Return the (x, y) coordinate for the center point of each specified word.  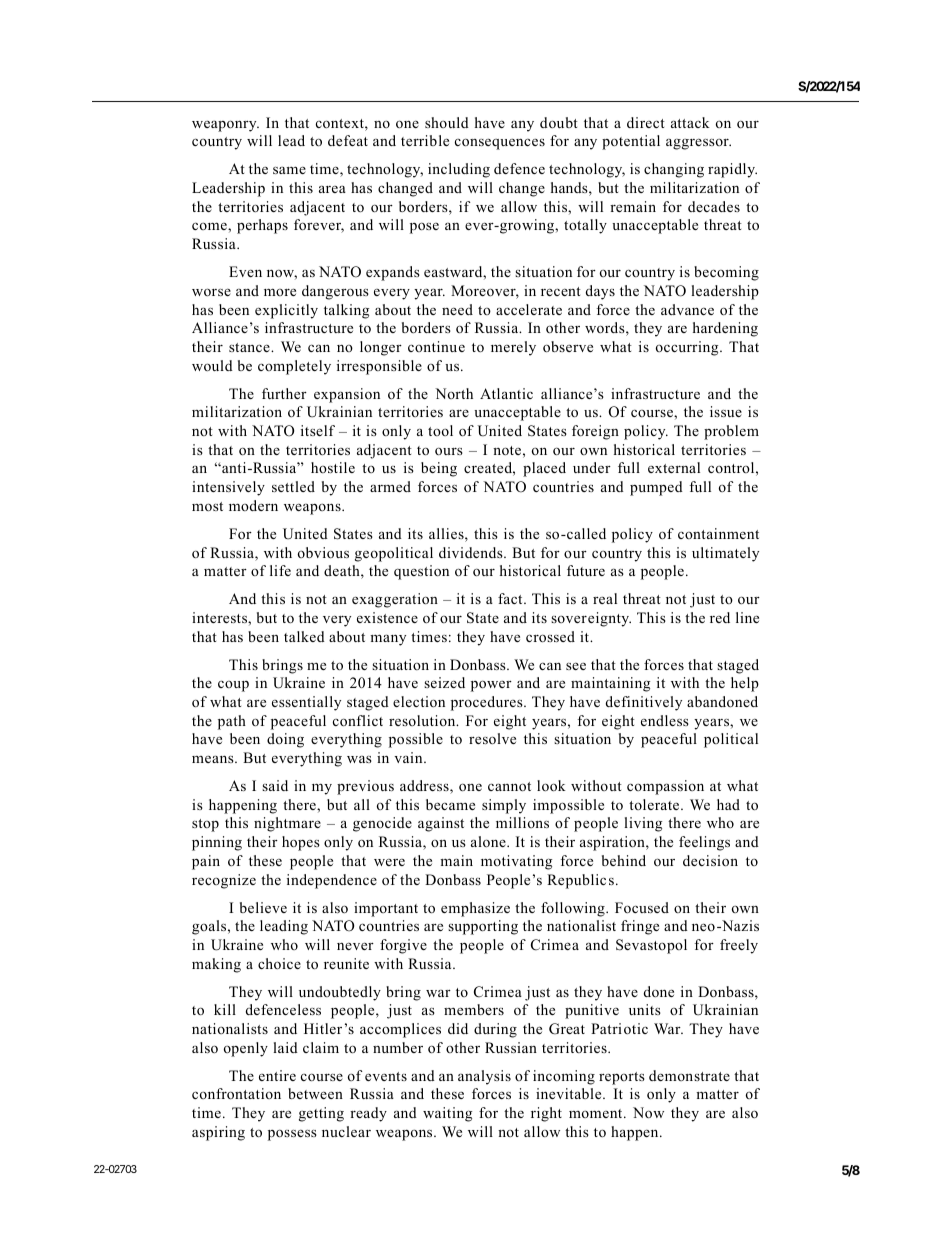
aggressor (698, 144)
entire (277, 1075)
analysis (484, 1077)
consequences (500, 144)
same (289, 170)
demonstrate (689, 1075)
